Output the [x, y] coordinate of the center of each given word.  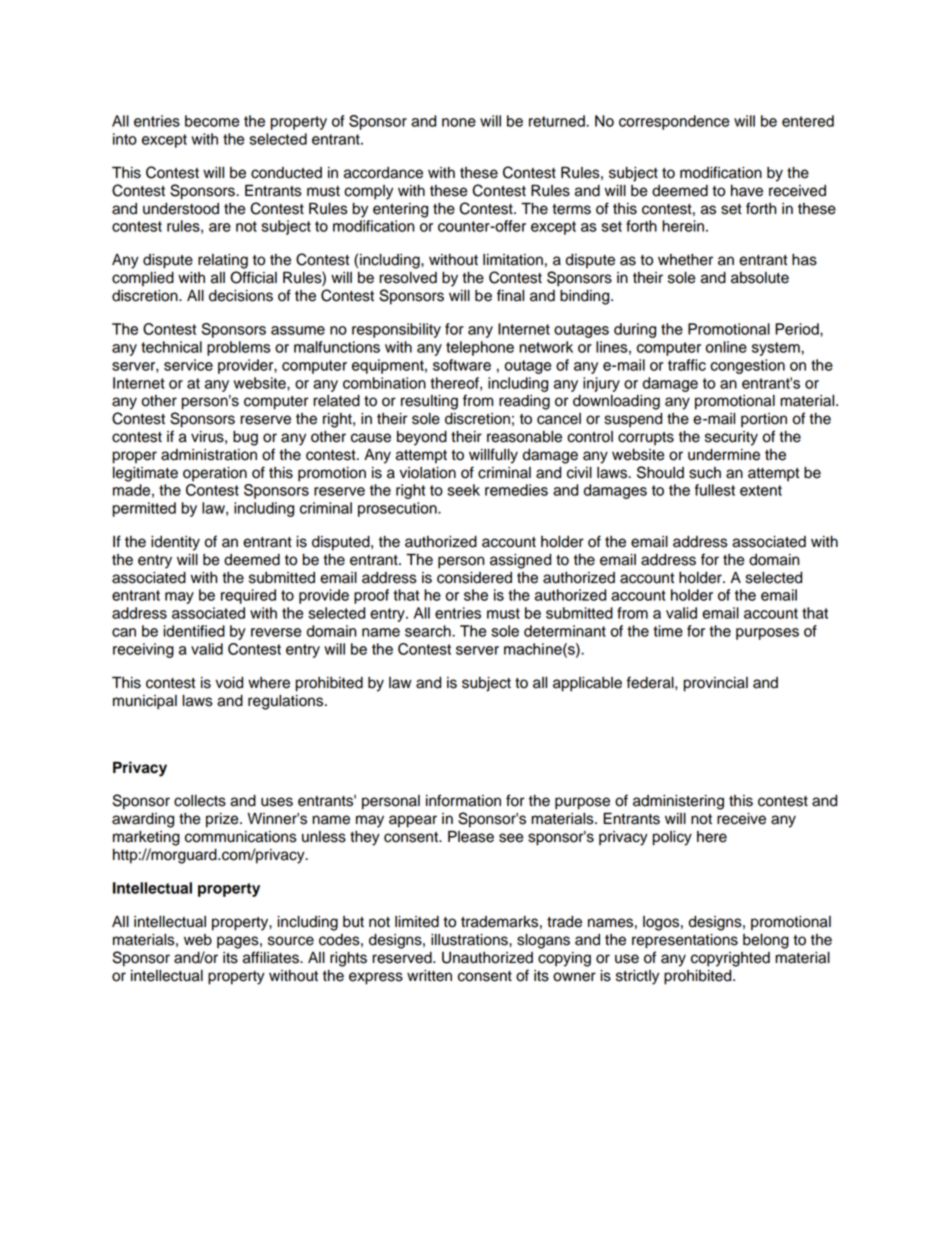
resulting [429, 402]
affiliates [272, 957]
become [212, 121]
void [229, 683]
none [459, 122]
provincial [716, 684]
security [731, 438]
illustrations [470, 940]
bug [245, 438]
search [429, 631]
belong [766, 941]
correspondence [674, 122]
